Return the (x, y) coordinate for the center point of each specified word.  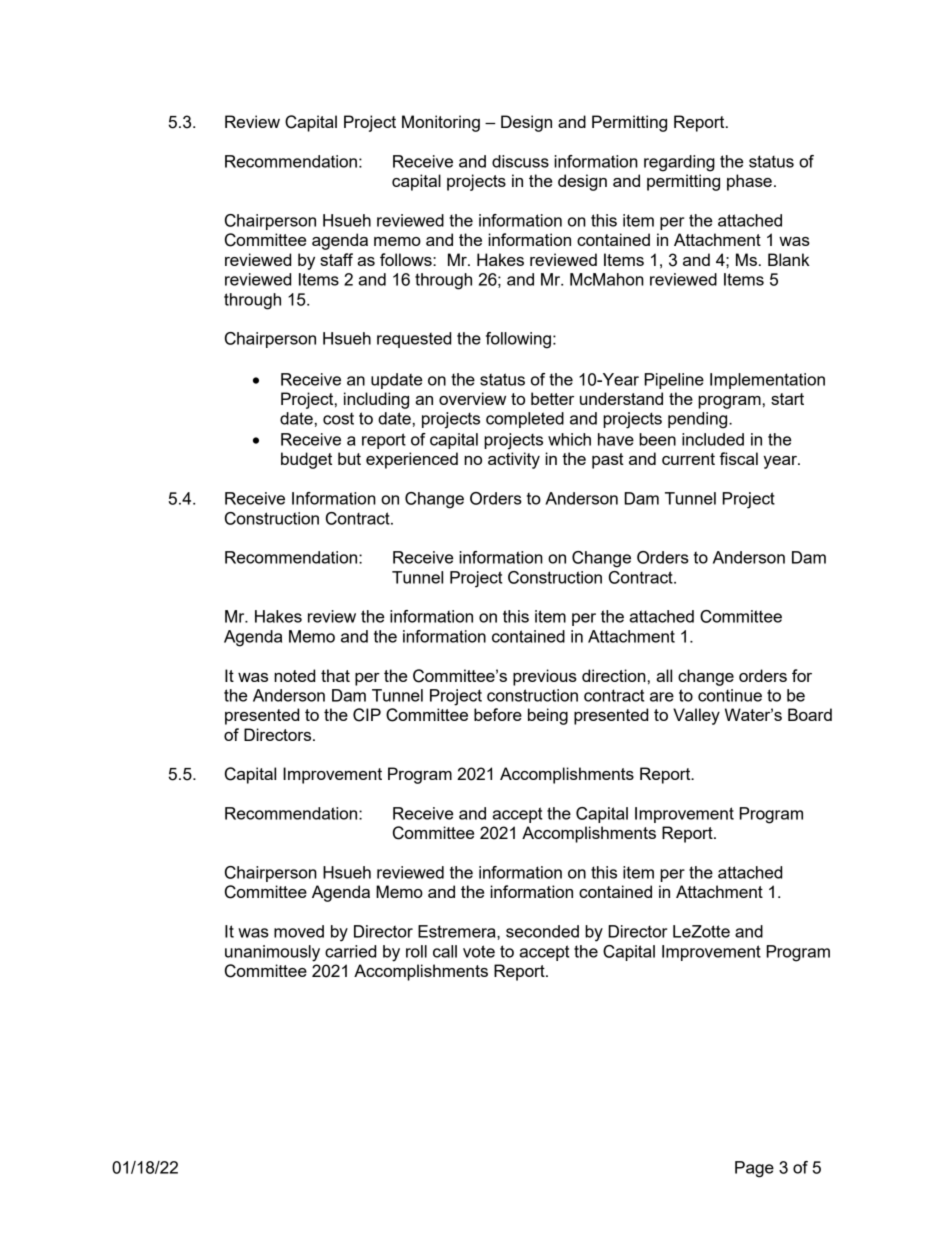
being (548, 716)
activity (514, 460)
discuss (520, 161)
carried (350, 951)
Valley (696, 716)
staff (336, 259)
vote (479, 951)
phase (749, 182)
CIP (367, 715)
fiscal (738, 458)
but (349, 458)
